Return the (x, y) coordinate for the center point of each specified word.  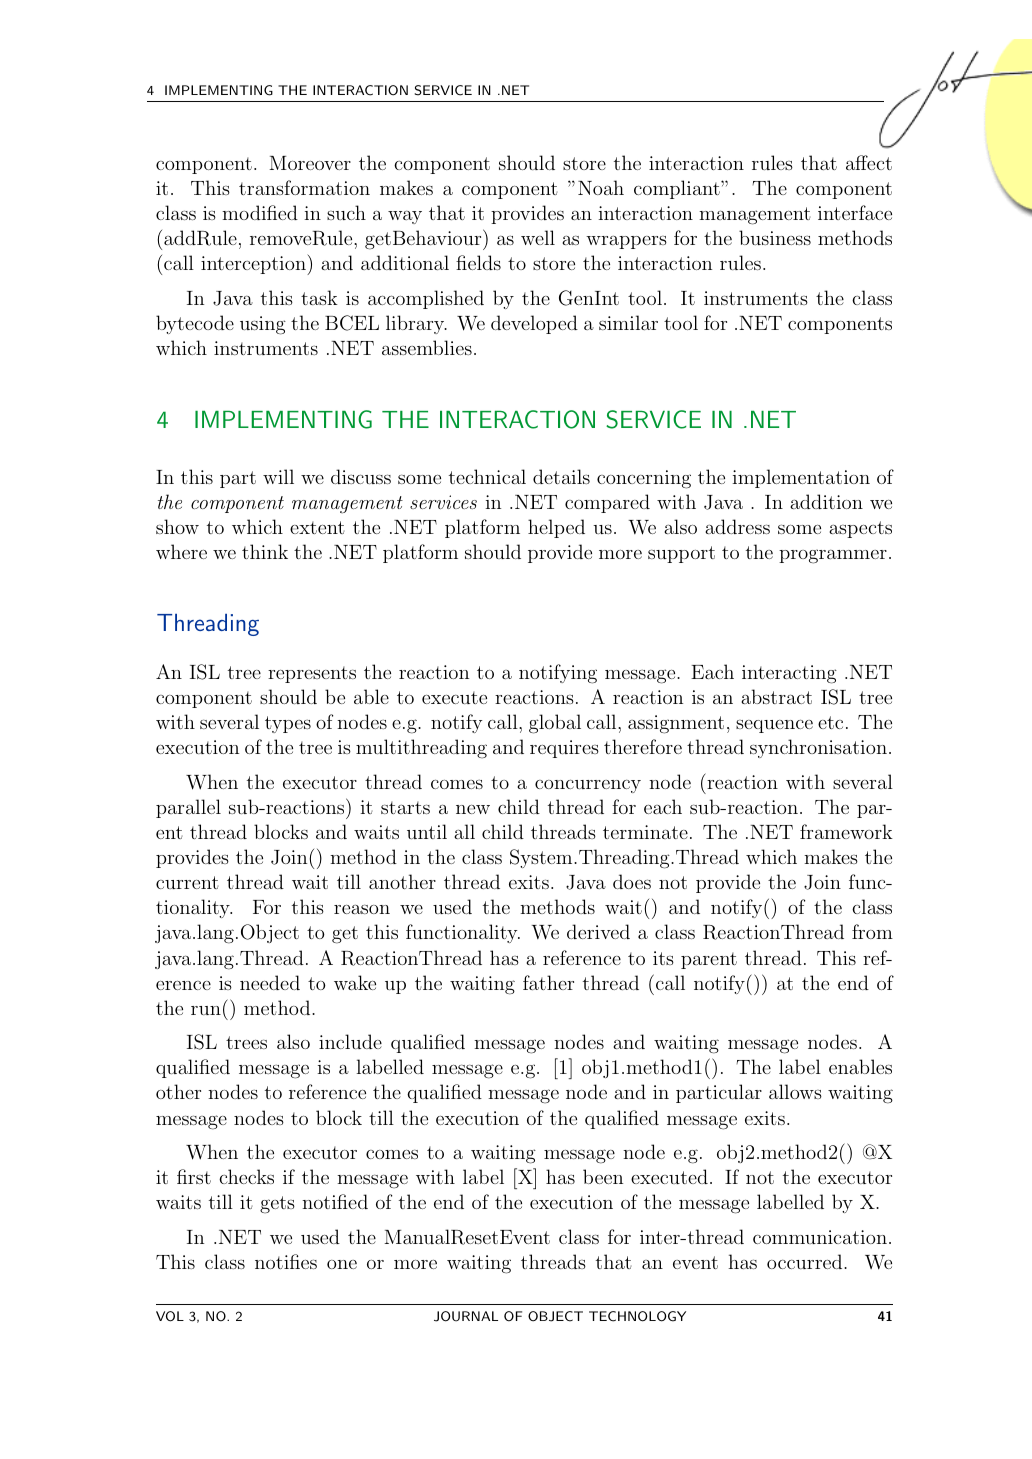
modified (260, 212)
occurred (806, 1261)
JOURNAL (466, 1316)
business (775, 237)
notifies (286, 1261)
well (538, 237)
